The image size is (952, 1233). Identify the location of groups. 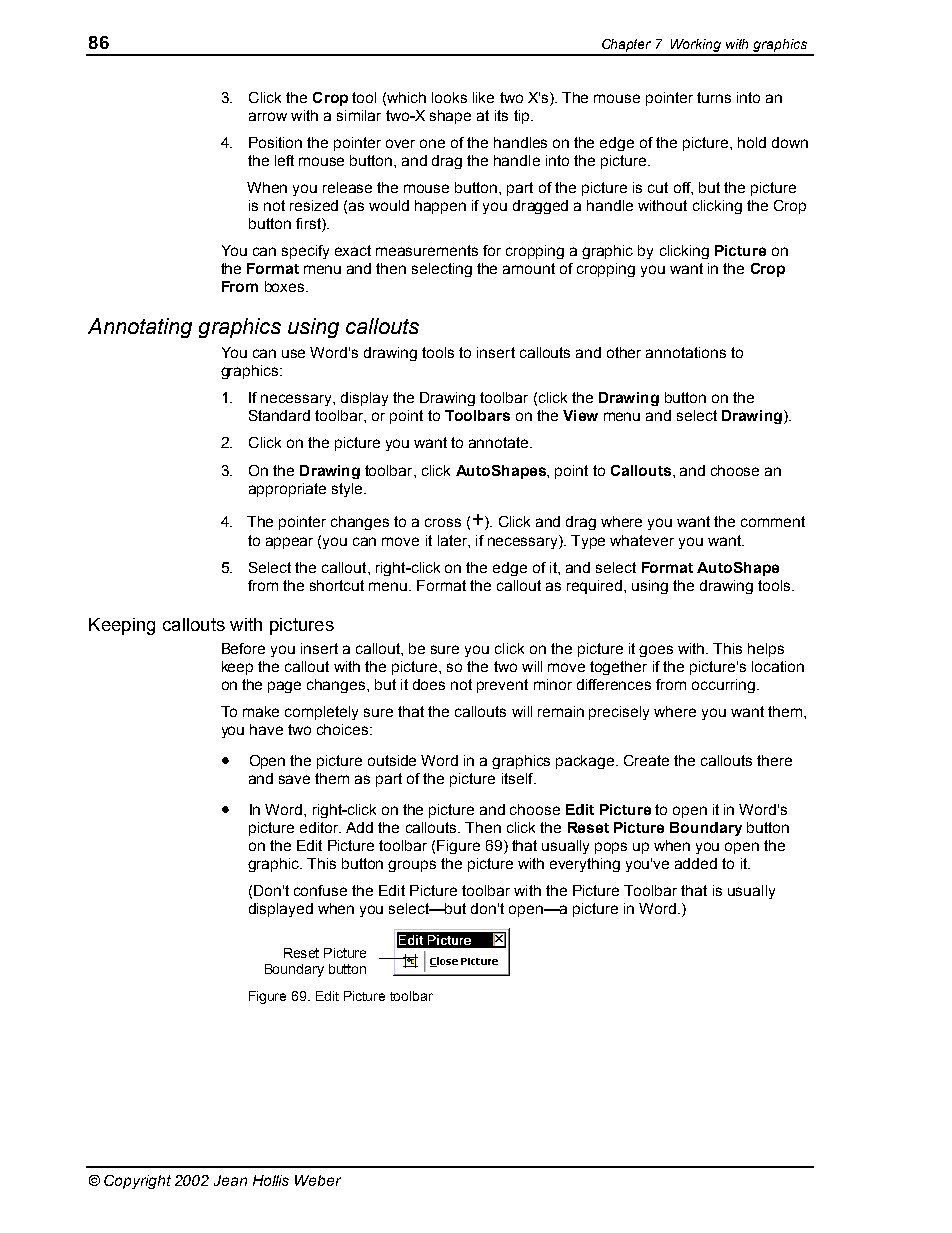
(412, 866).
